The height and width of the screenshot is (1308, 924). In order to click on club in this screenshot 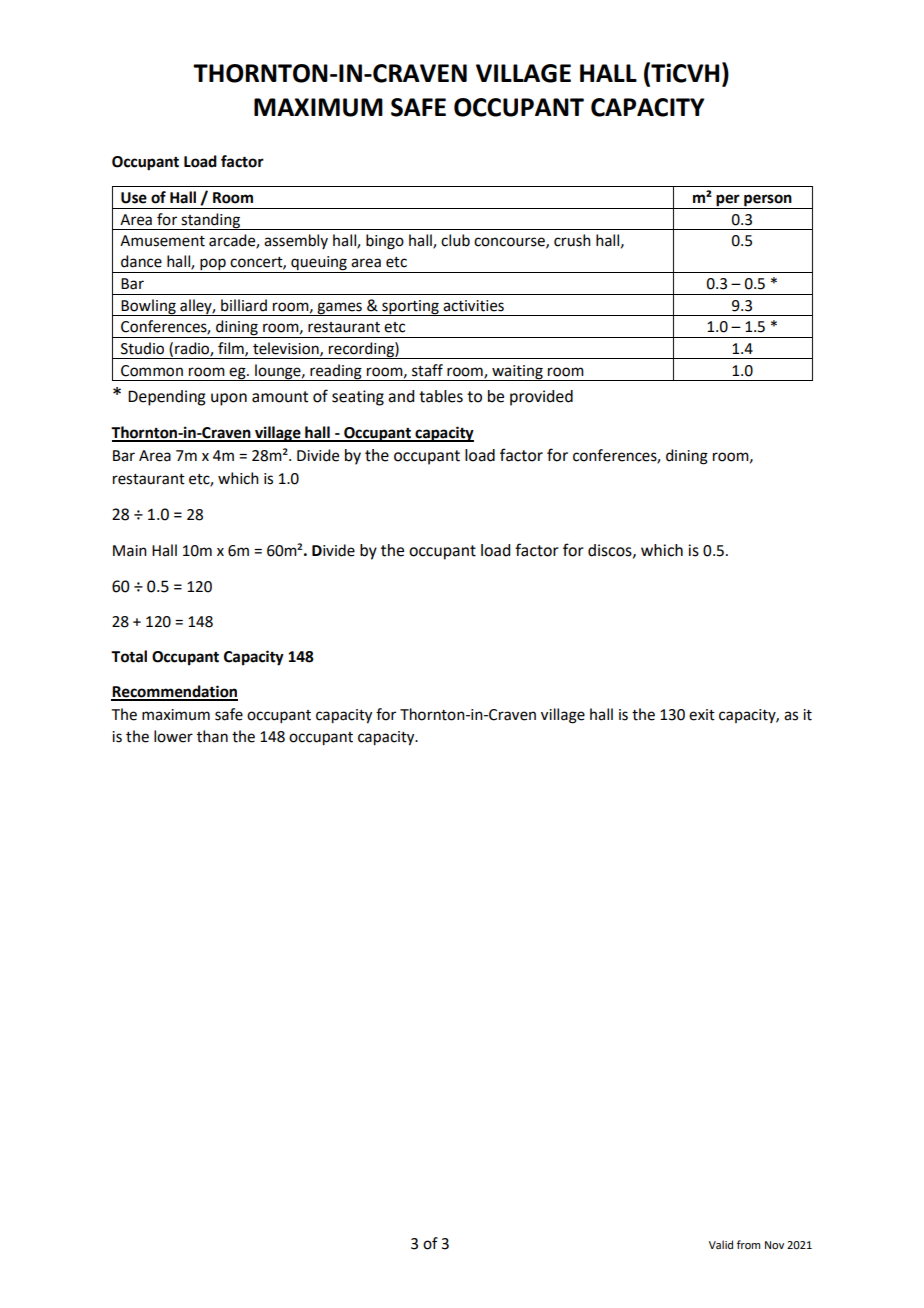, I will do `click(455, 240)`.
